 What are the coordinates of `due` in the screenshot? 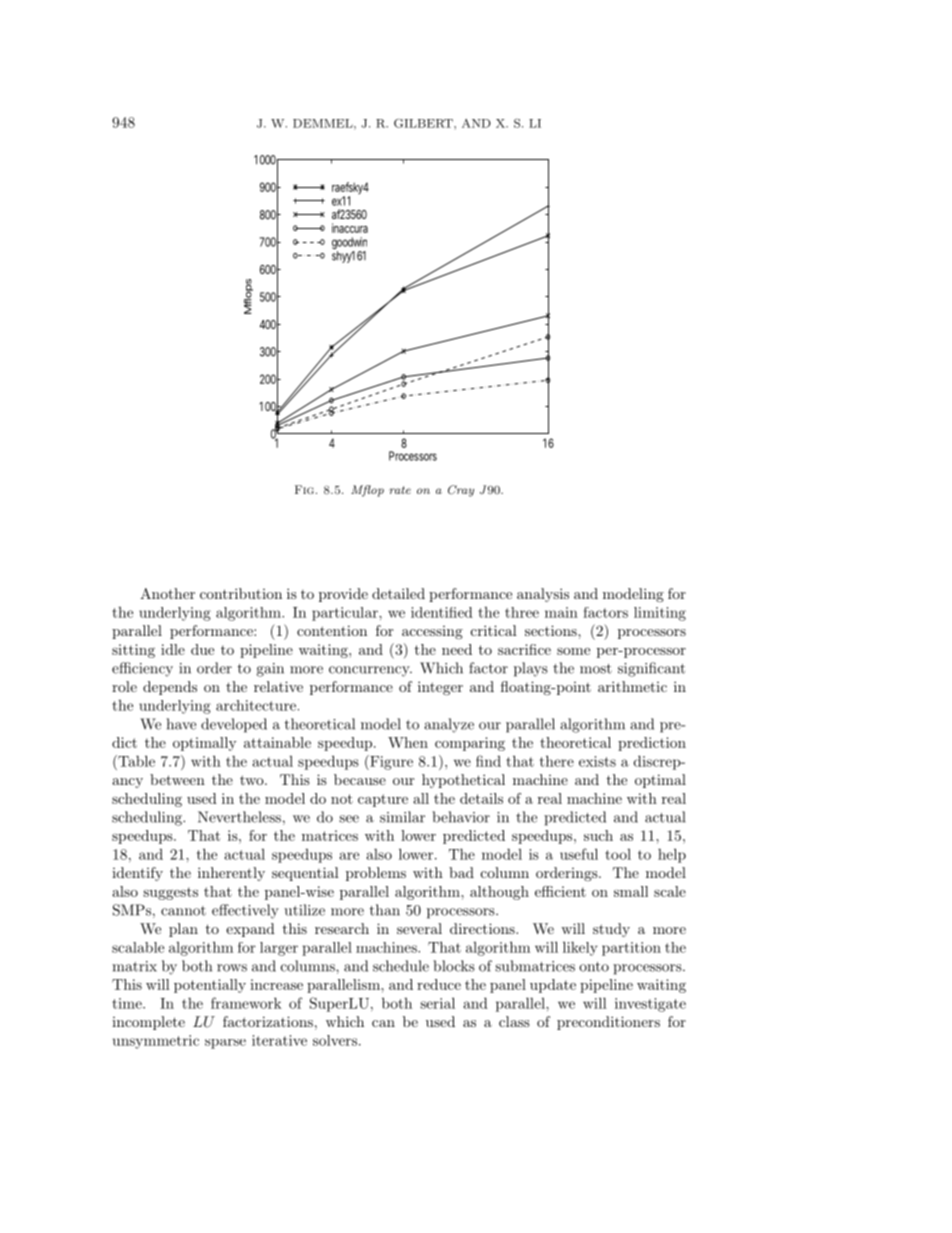 It's located at (202, 649).
